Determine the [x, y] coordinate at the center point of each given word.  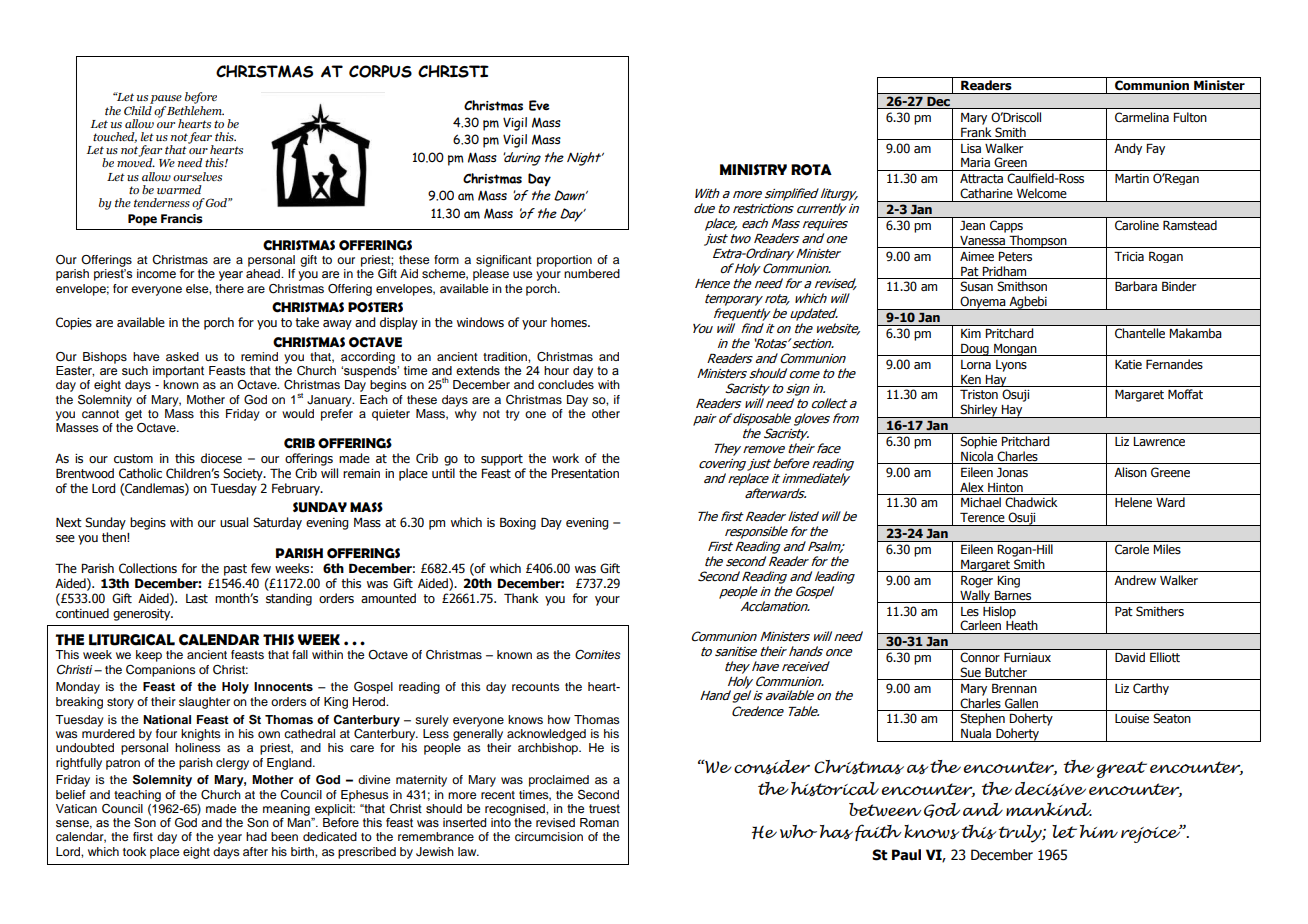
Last [197, 598]
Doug [975, 350]
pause [166, 99]
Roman [599, 822]
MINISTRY [753, 169]
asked [182, 356]
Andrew [1135, 580]
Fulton [1190, 117]
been [284, 836]
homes [570, 322]
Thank [521, 598]
